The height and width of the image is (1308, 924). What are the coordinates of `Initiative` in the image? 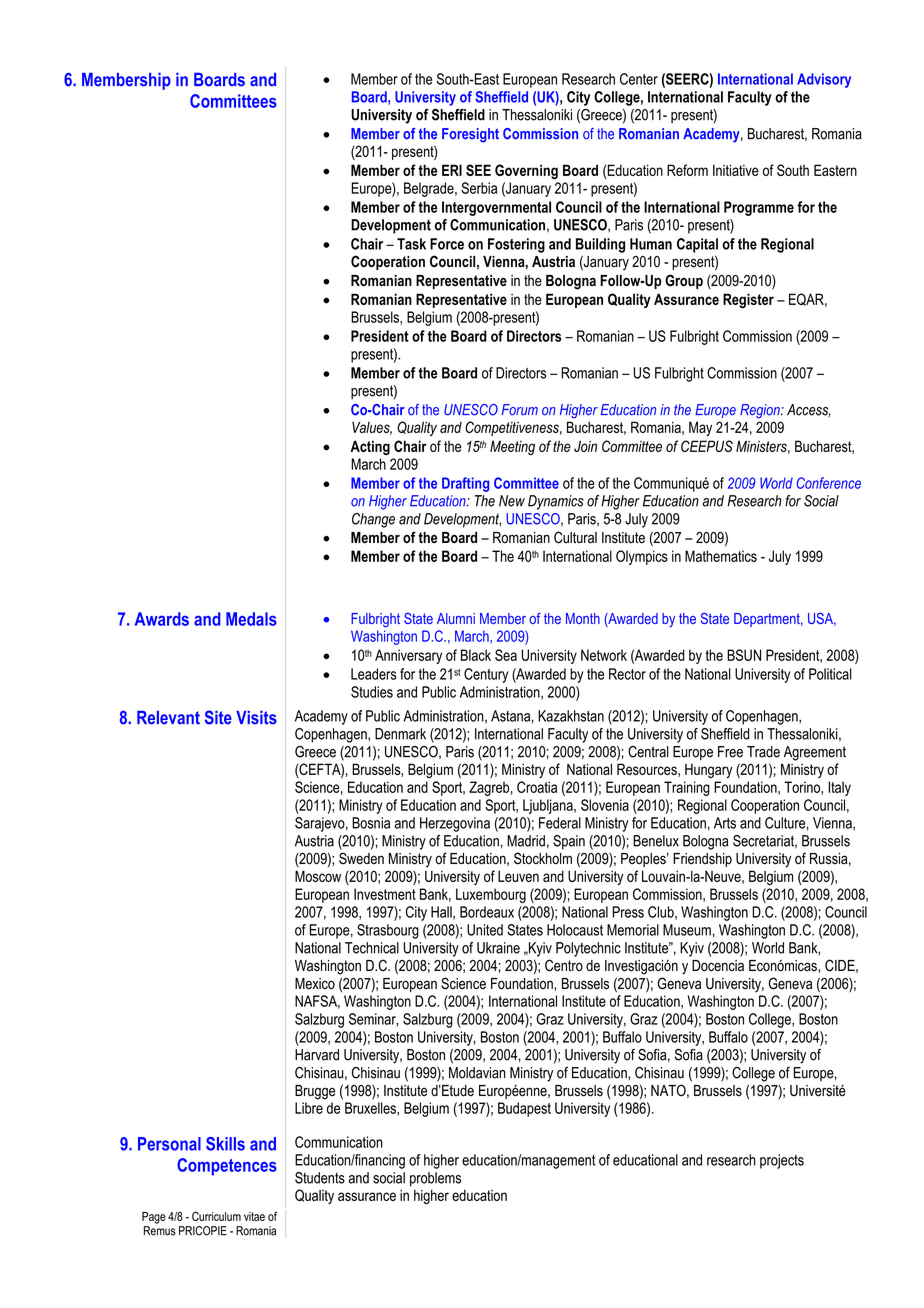 It's located at (736, 170).
